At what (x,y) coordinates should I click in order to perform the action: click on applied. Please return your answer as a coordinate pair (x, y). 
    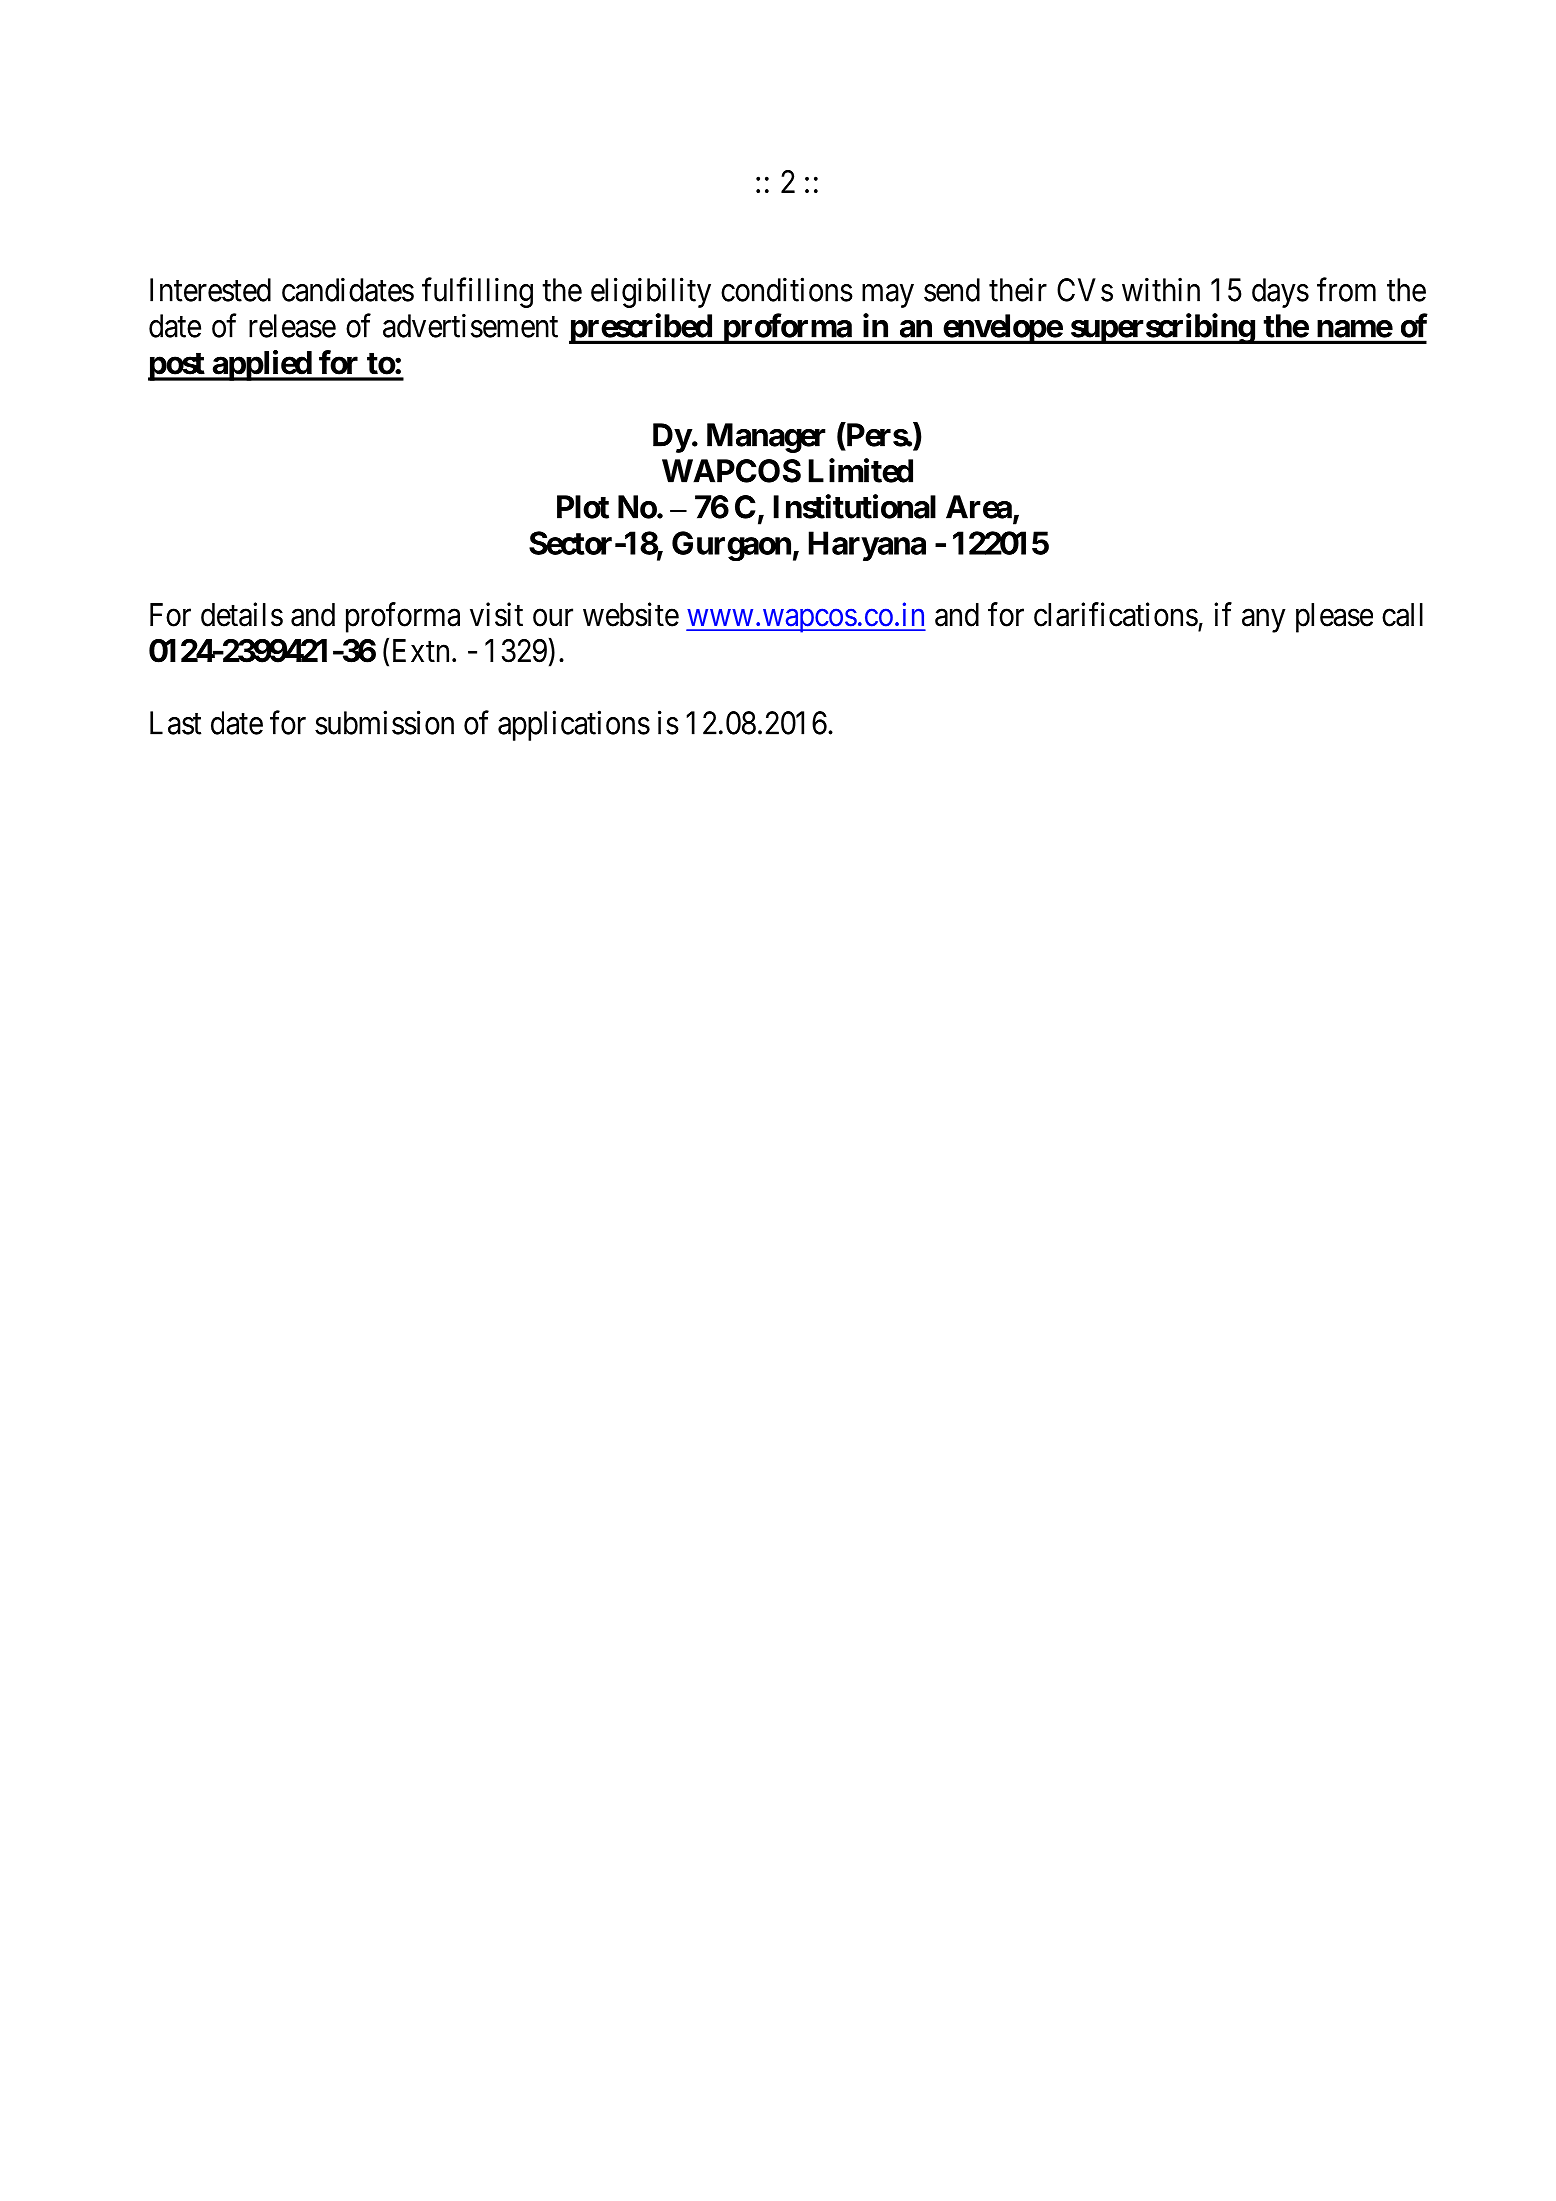
    Looking at the image, I should click on (261, 365).
